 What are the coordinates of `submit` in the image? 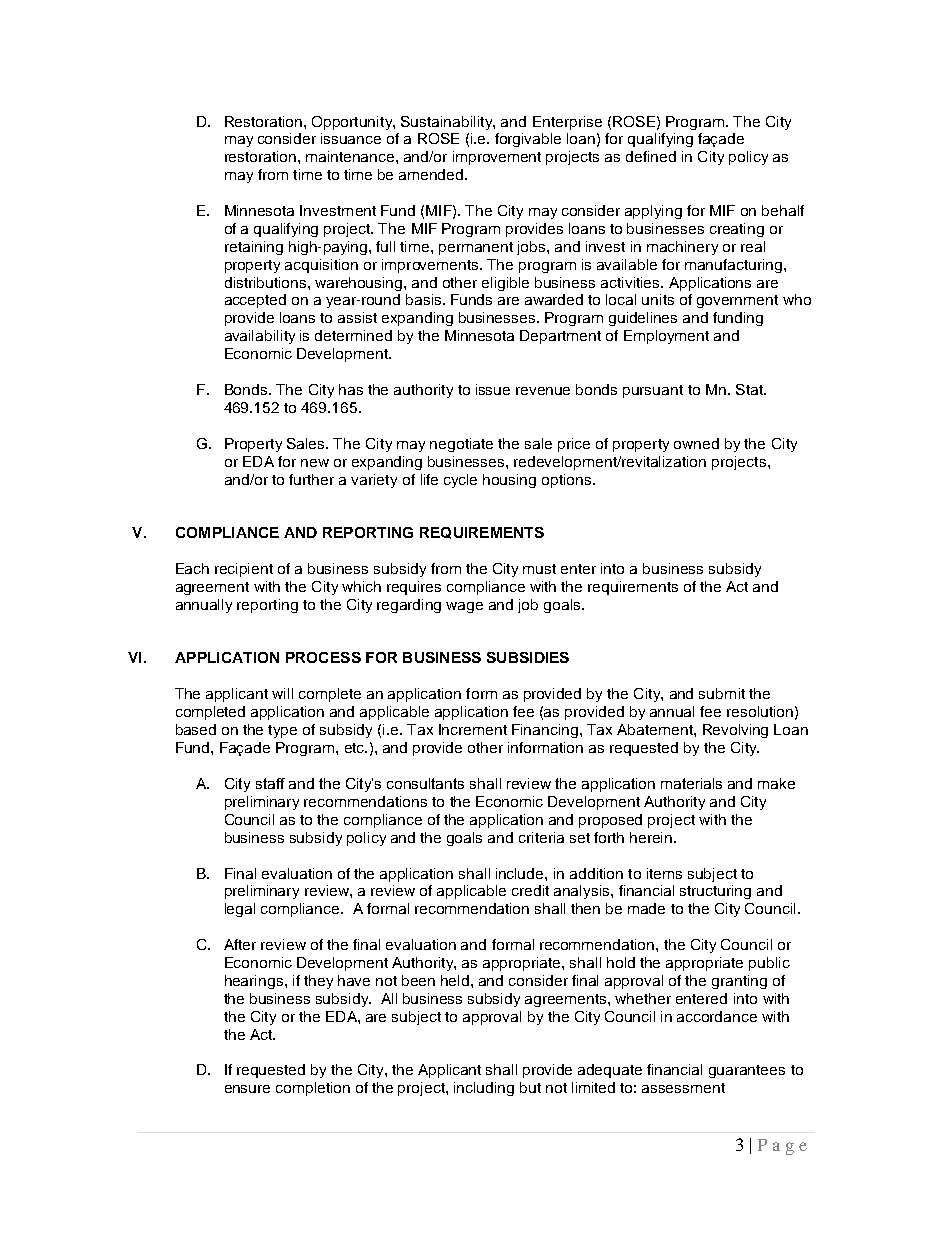 It's located at (722, 693).
